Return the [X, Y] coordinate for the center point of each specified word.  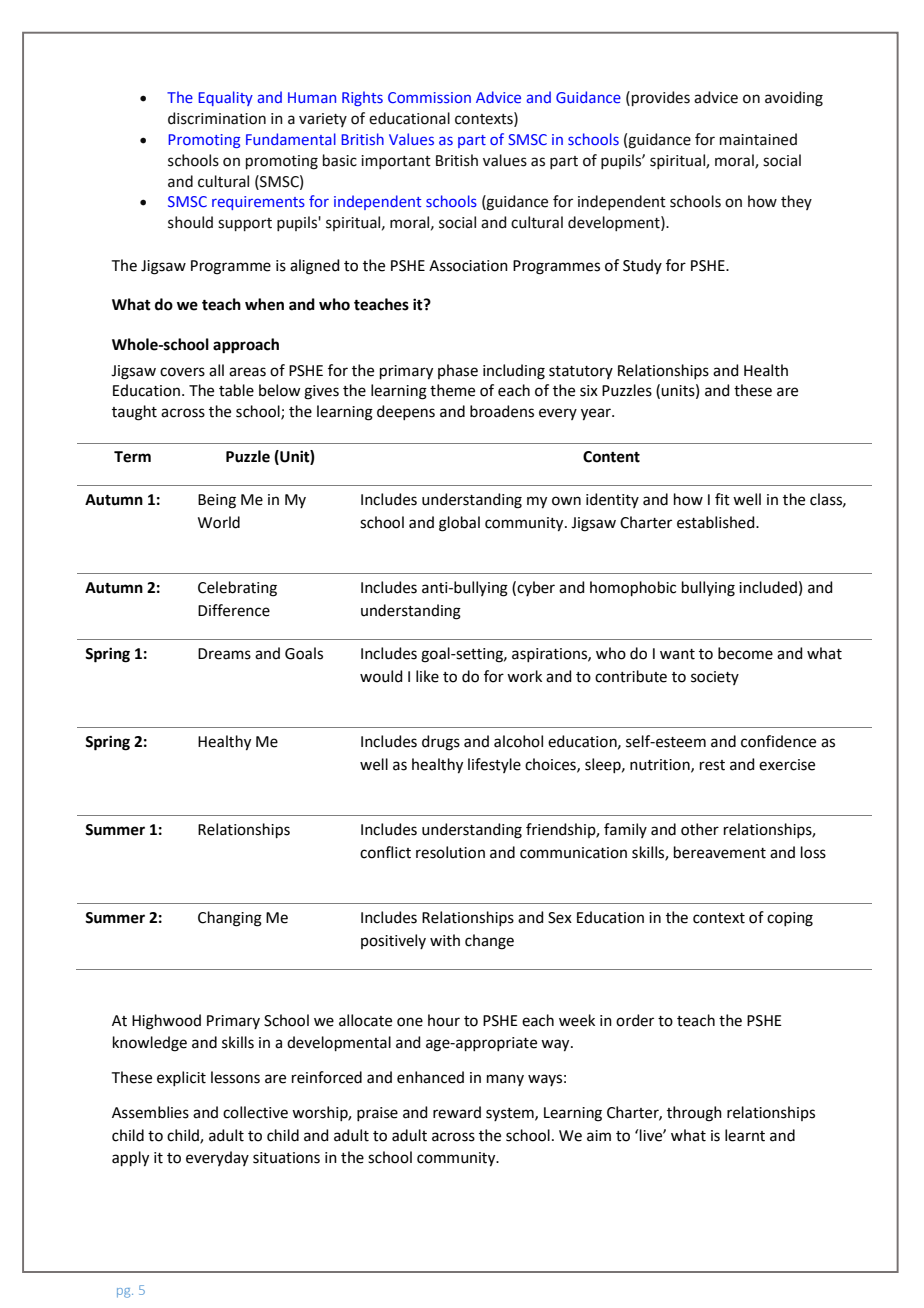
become [745, 653]
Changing [230, 919]
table [236, 390]
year [597, 414]
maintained [758, 139]
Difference [234, 610]
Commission [429, 97]
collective [255, 1112]
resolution [450, 852]
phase [458, 371]
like [427, 676]
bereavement [720, 852]
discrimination [217, 118]
